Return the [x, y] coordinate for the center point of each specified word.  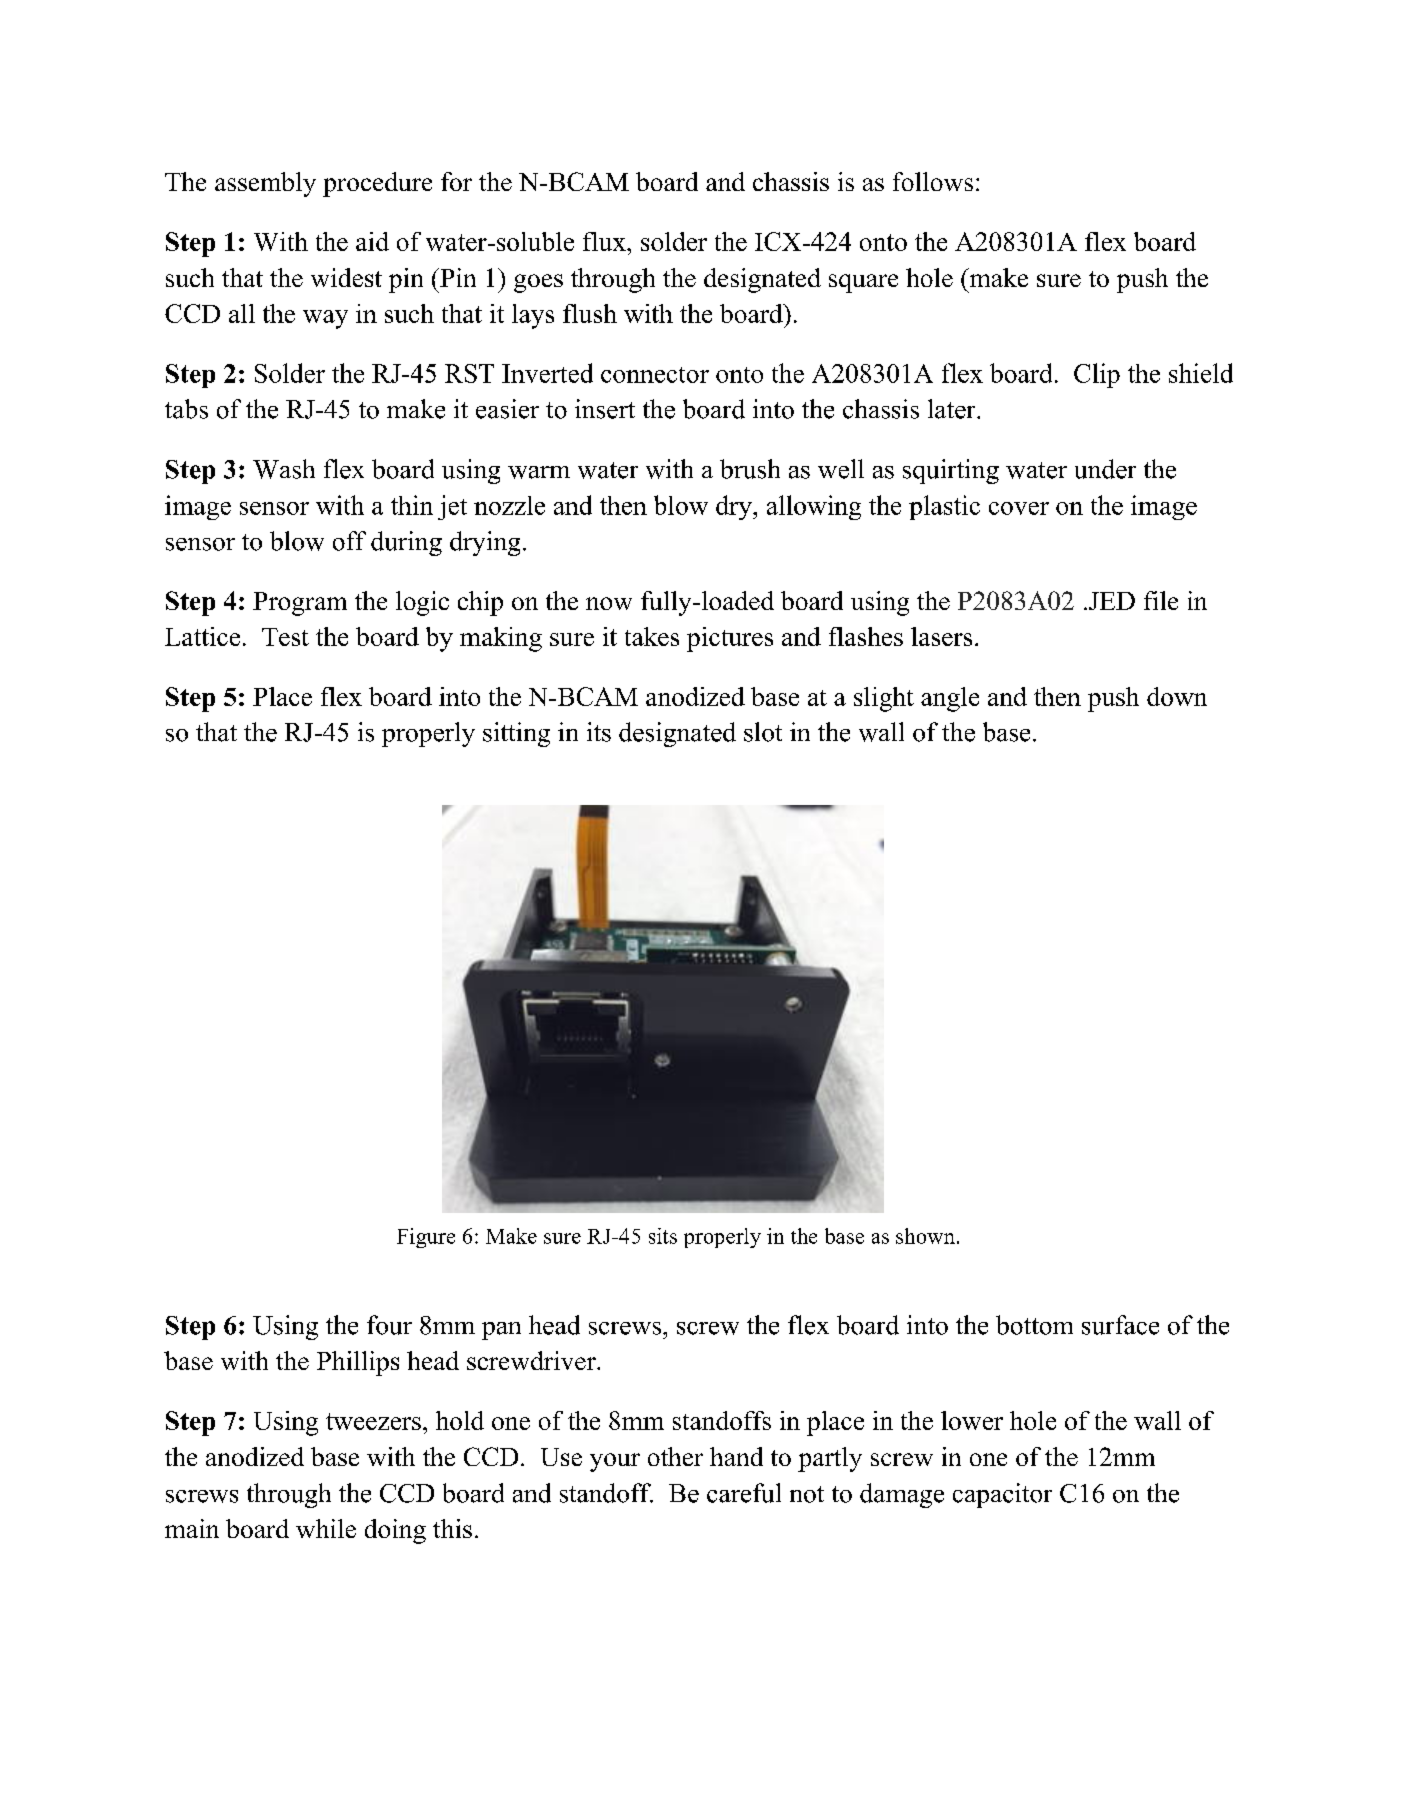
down [1177, 696]
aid [372, 241]
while [326, 1528]
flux [605, 241]
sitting [516, 734]
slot [763, 732]
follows [933, 181]
